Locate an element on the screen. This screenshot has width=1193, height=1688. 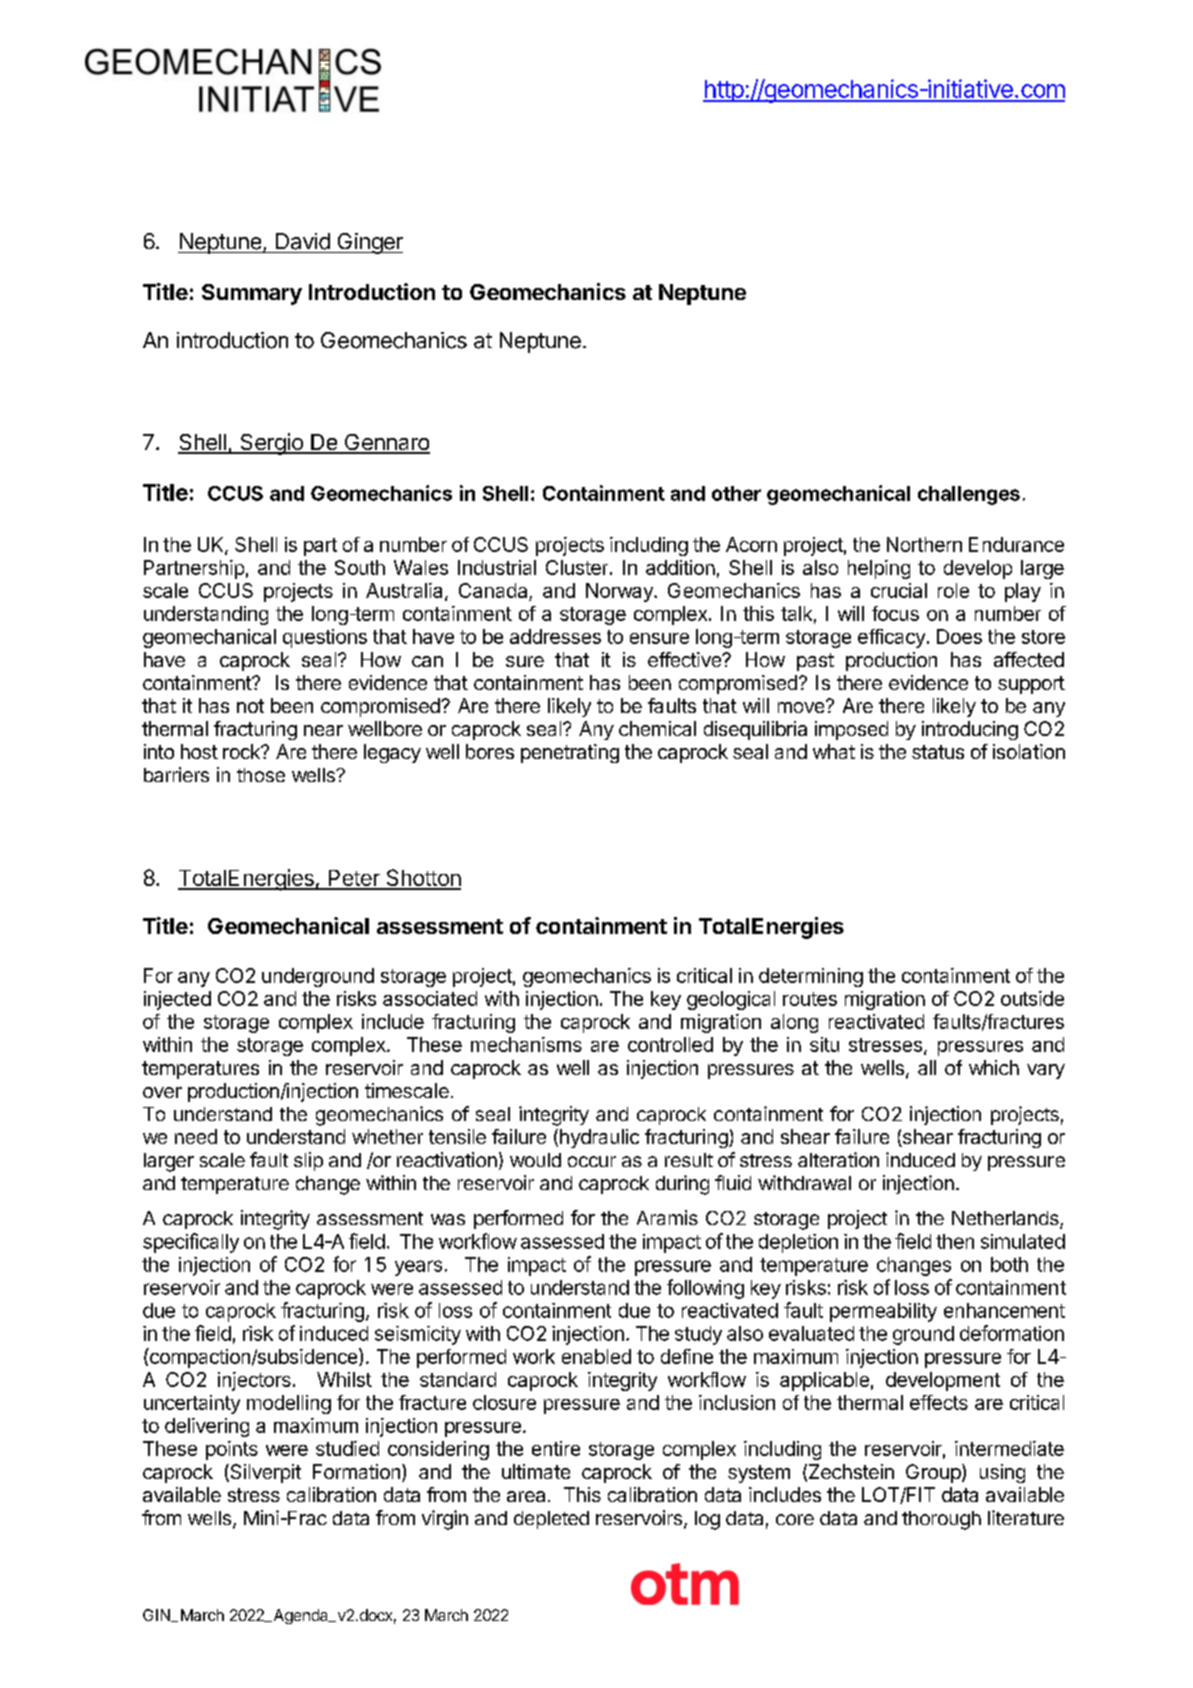
those is located at coordinates (261, 775).
